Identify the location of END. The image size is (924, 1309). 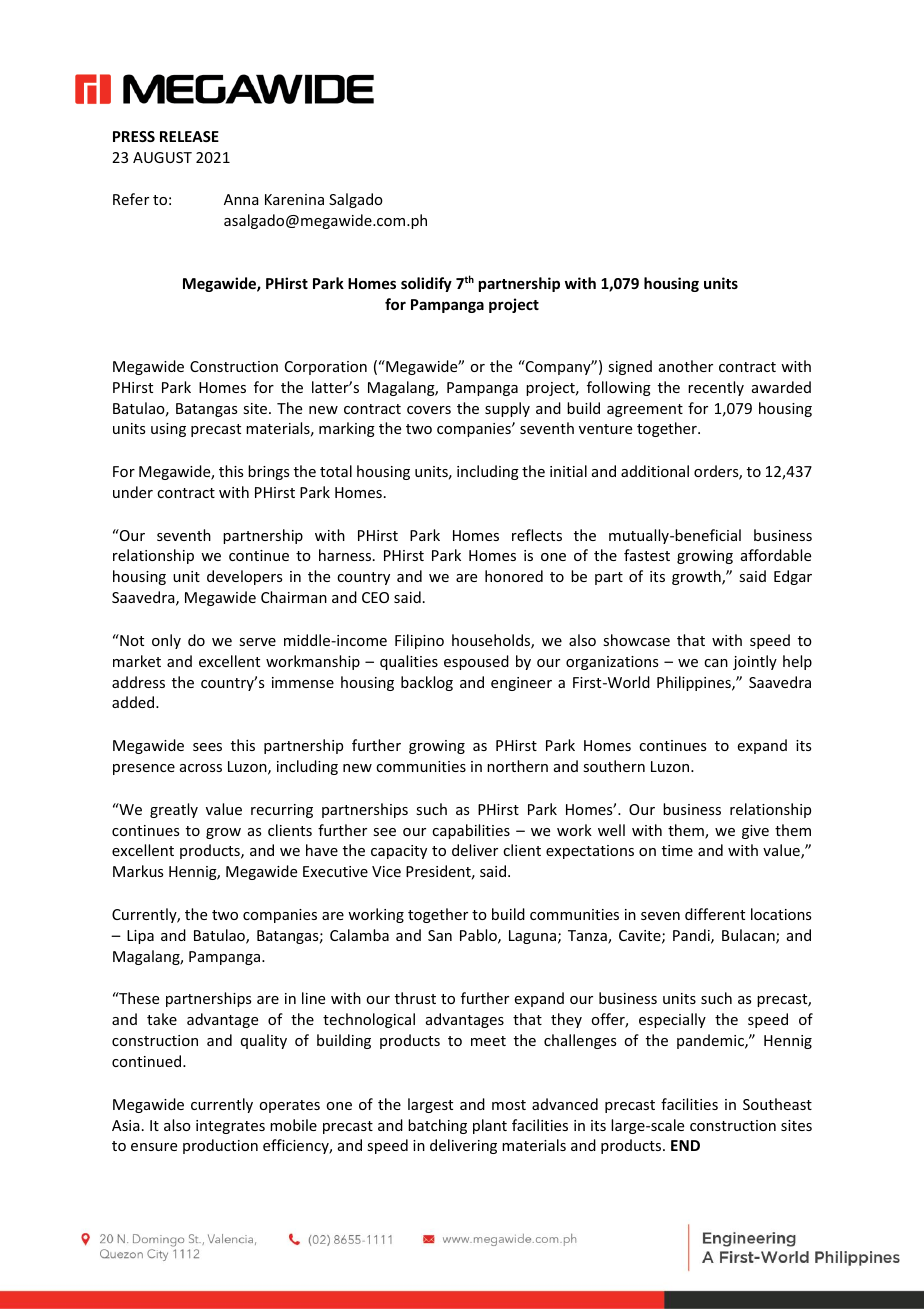
(685, 1145).
